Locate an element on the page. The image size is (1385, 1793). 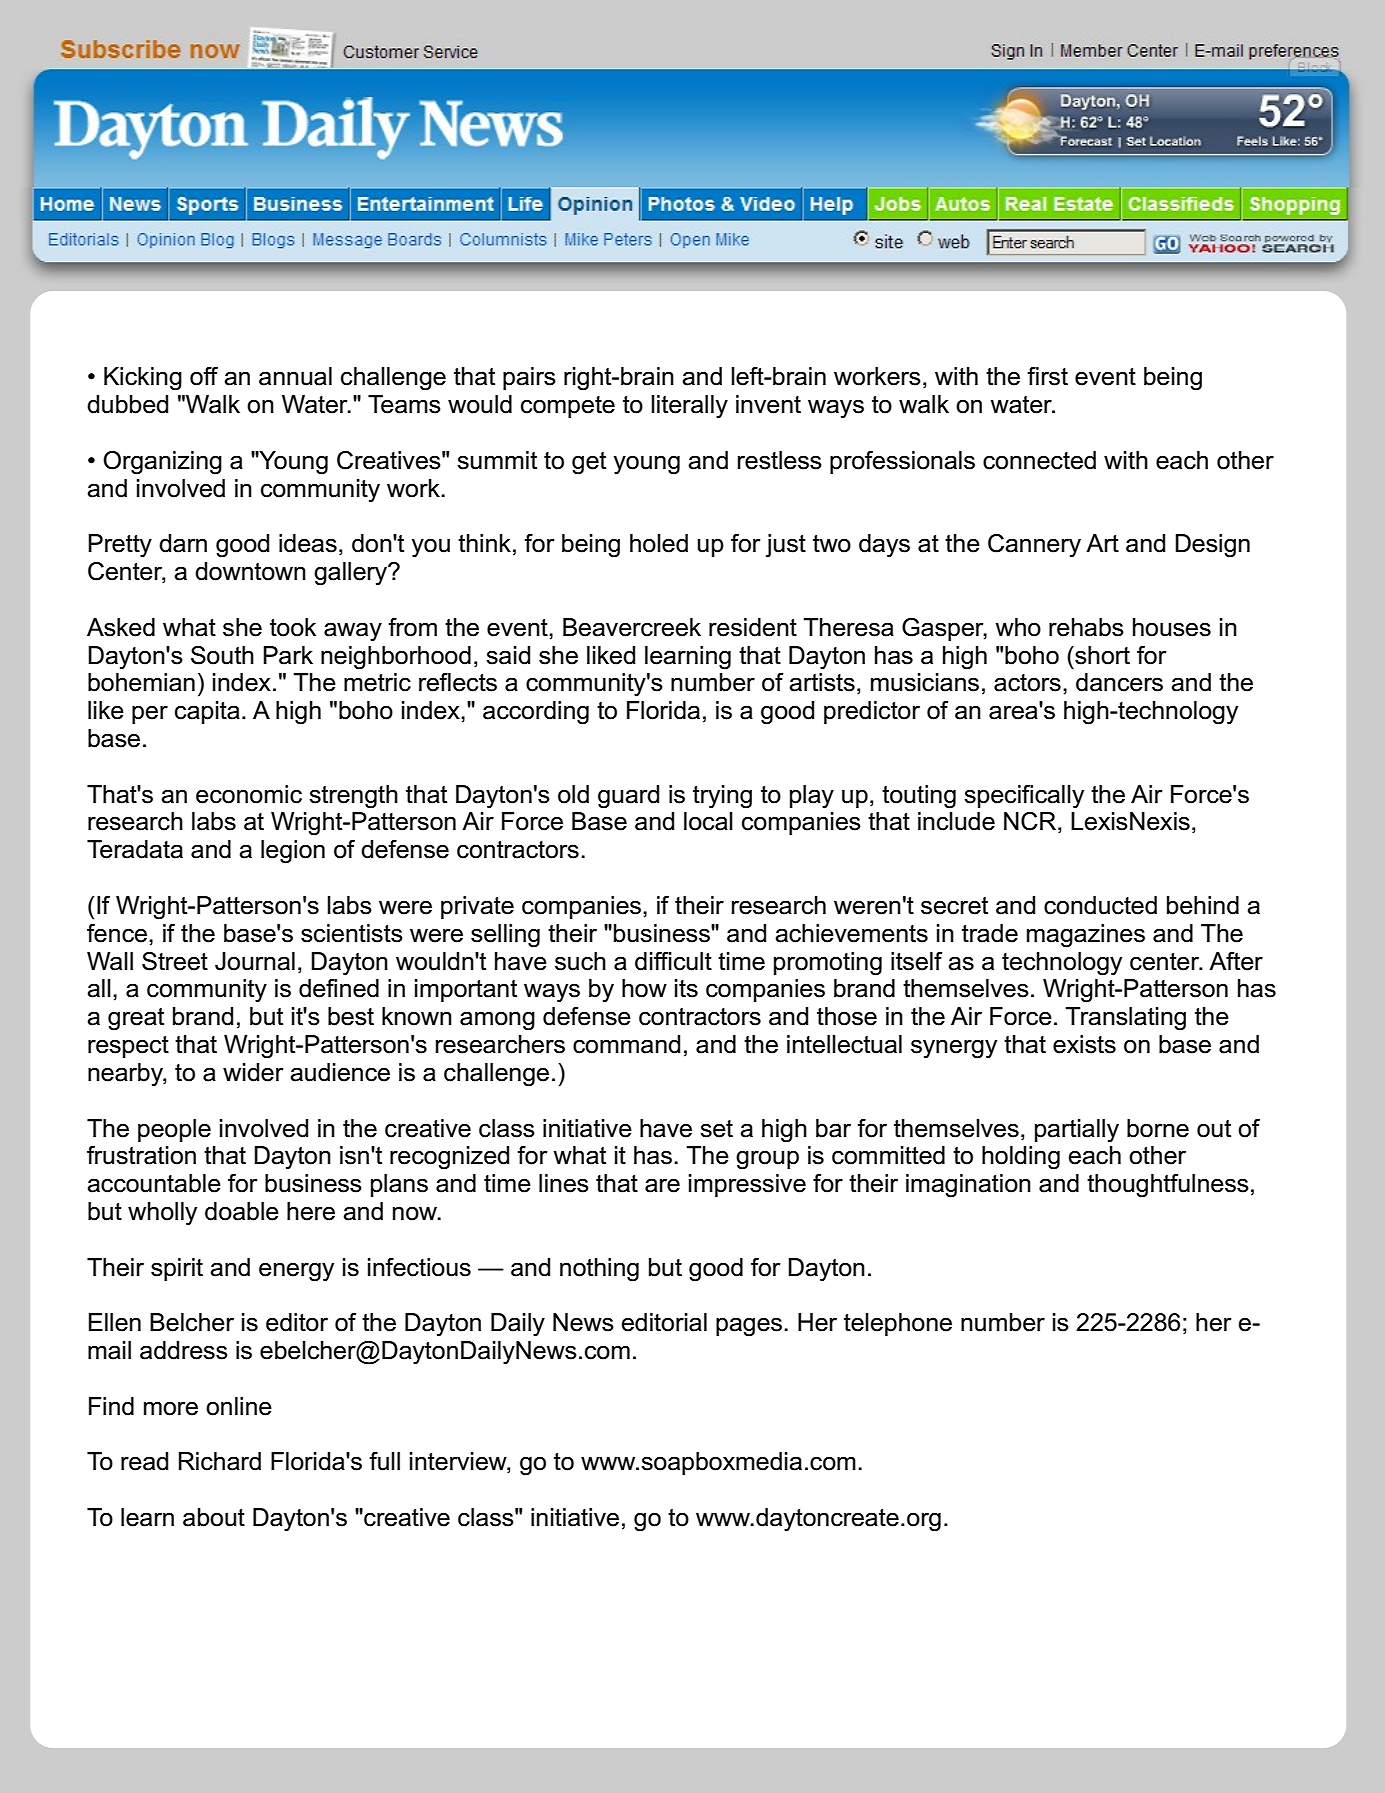
Richard is located at coordinates (220, 1461).
